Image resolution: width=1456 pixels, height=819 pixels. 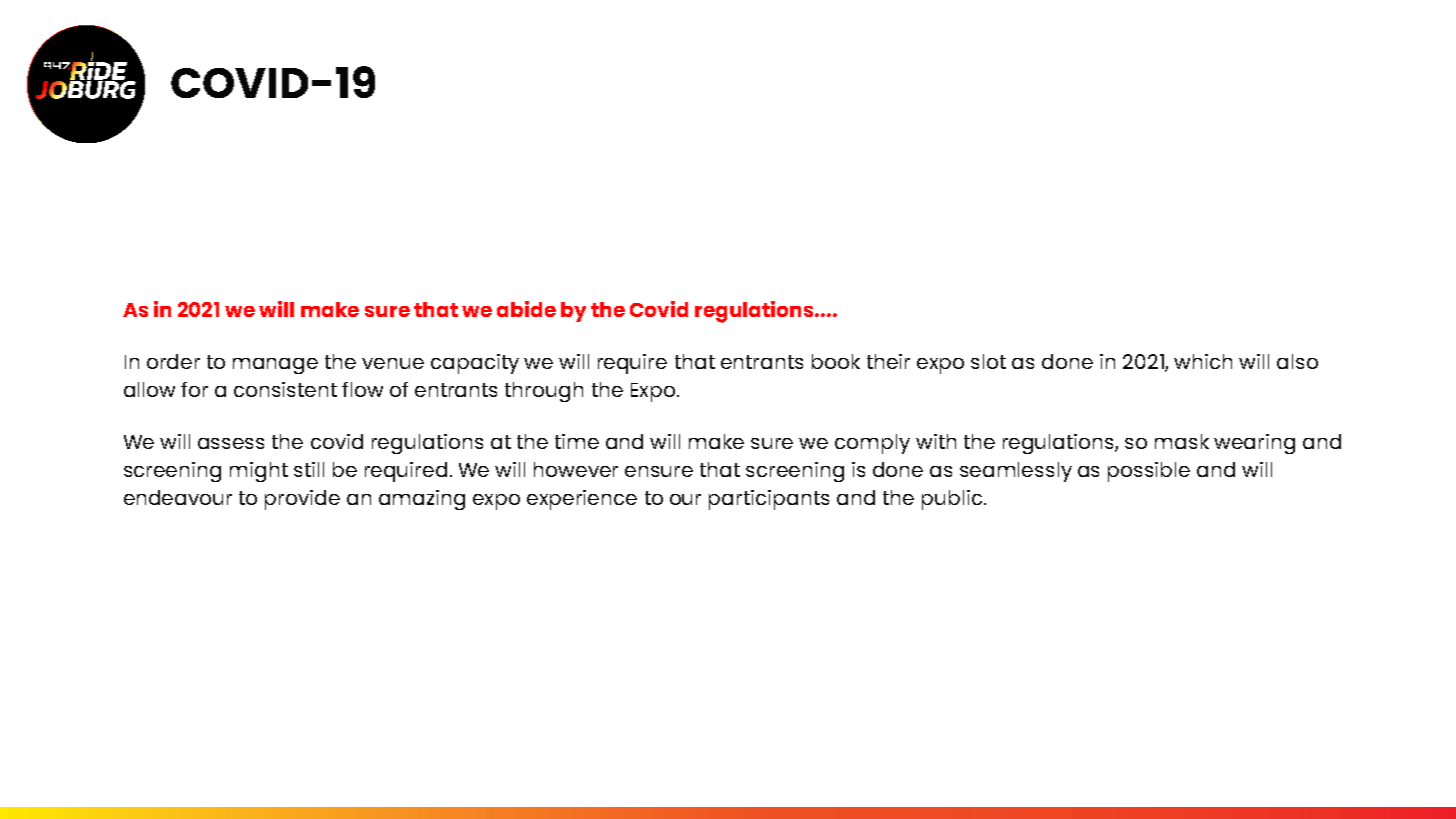 I want to click on participants, so click(x=769, y=500).
